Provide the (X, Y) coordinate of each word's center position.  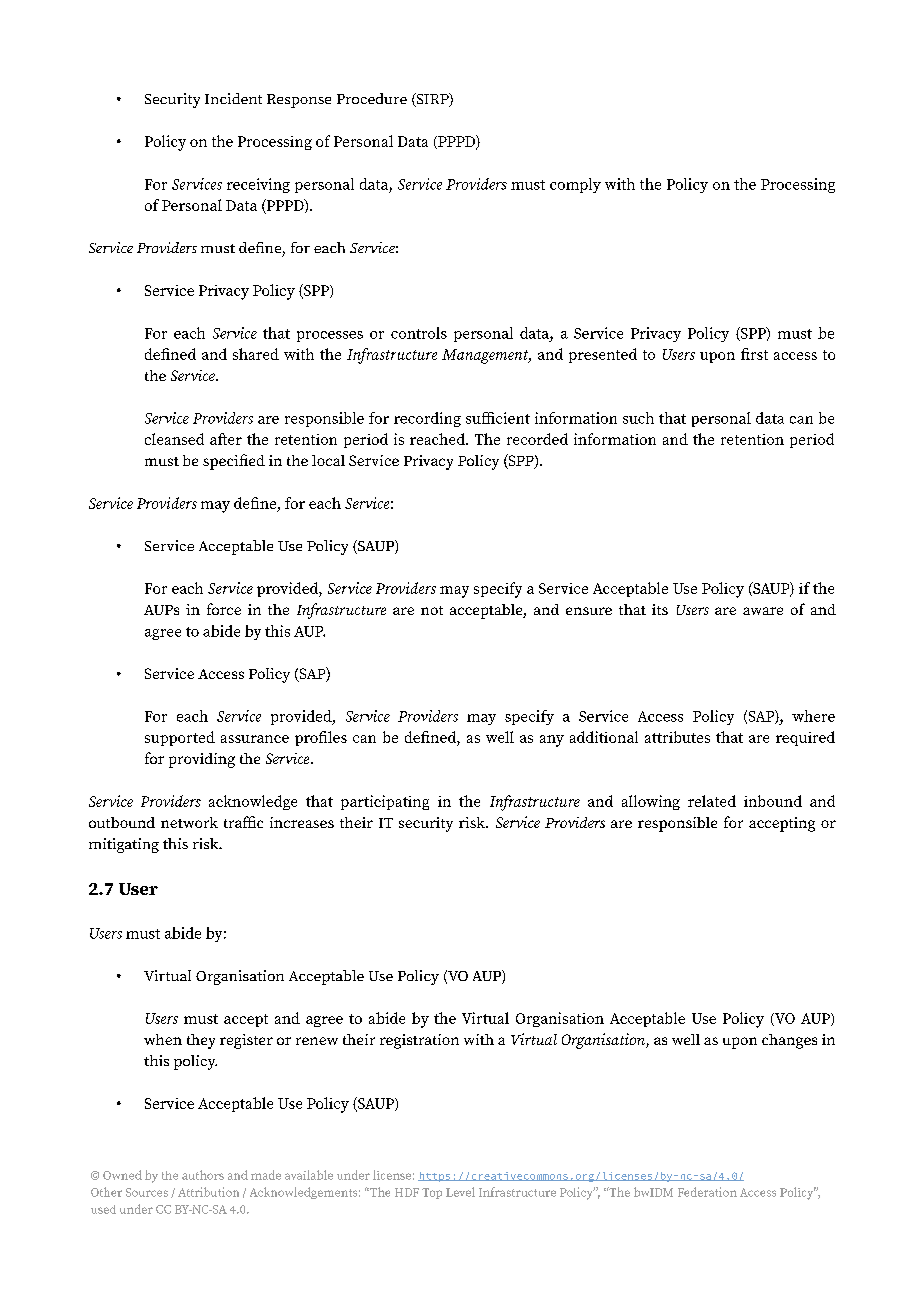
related (712, 801)
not (432, 610)
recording (427, 419)
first (754, 354)
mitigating (124, 845)
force (224, 609)
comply (575, 185)
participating (385, 802)
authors (203, 1175)
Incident (233, 98)
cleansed (174, 439)
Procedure (372, 98)
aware (763, 611)
